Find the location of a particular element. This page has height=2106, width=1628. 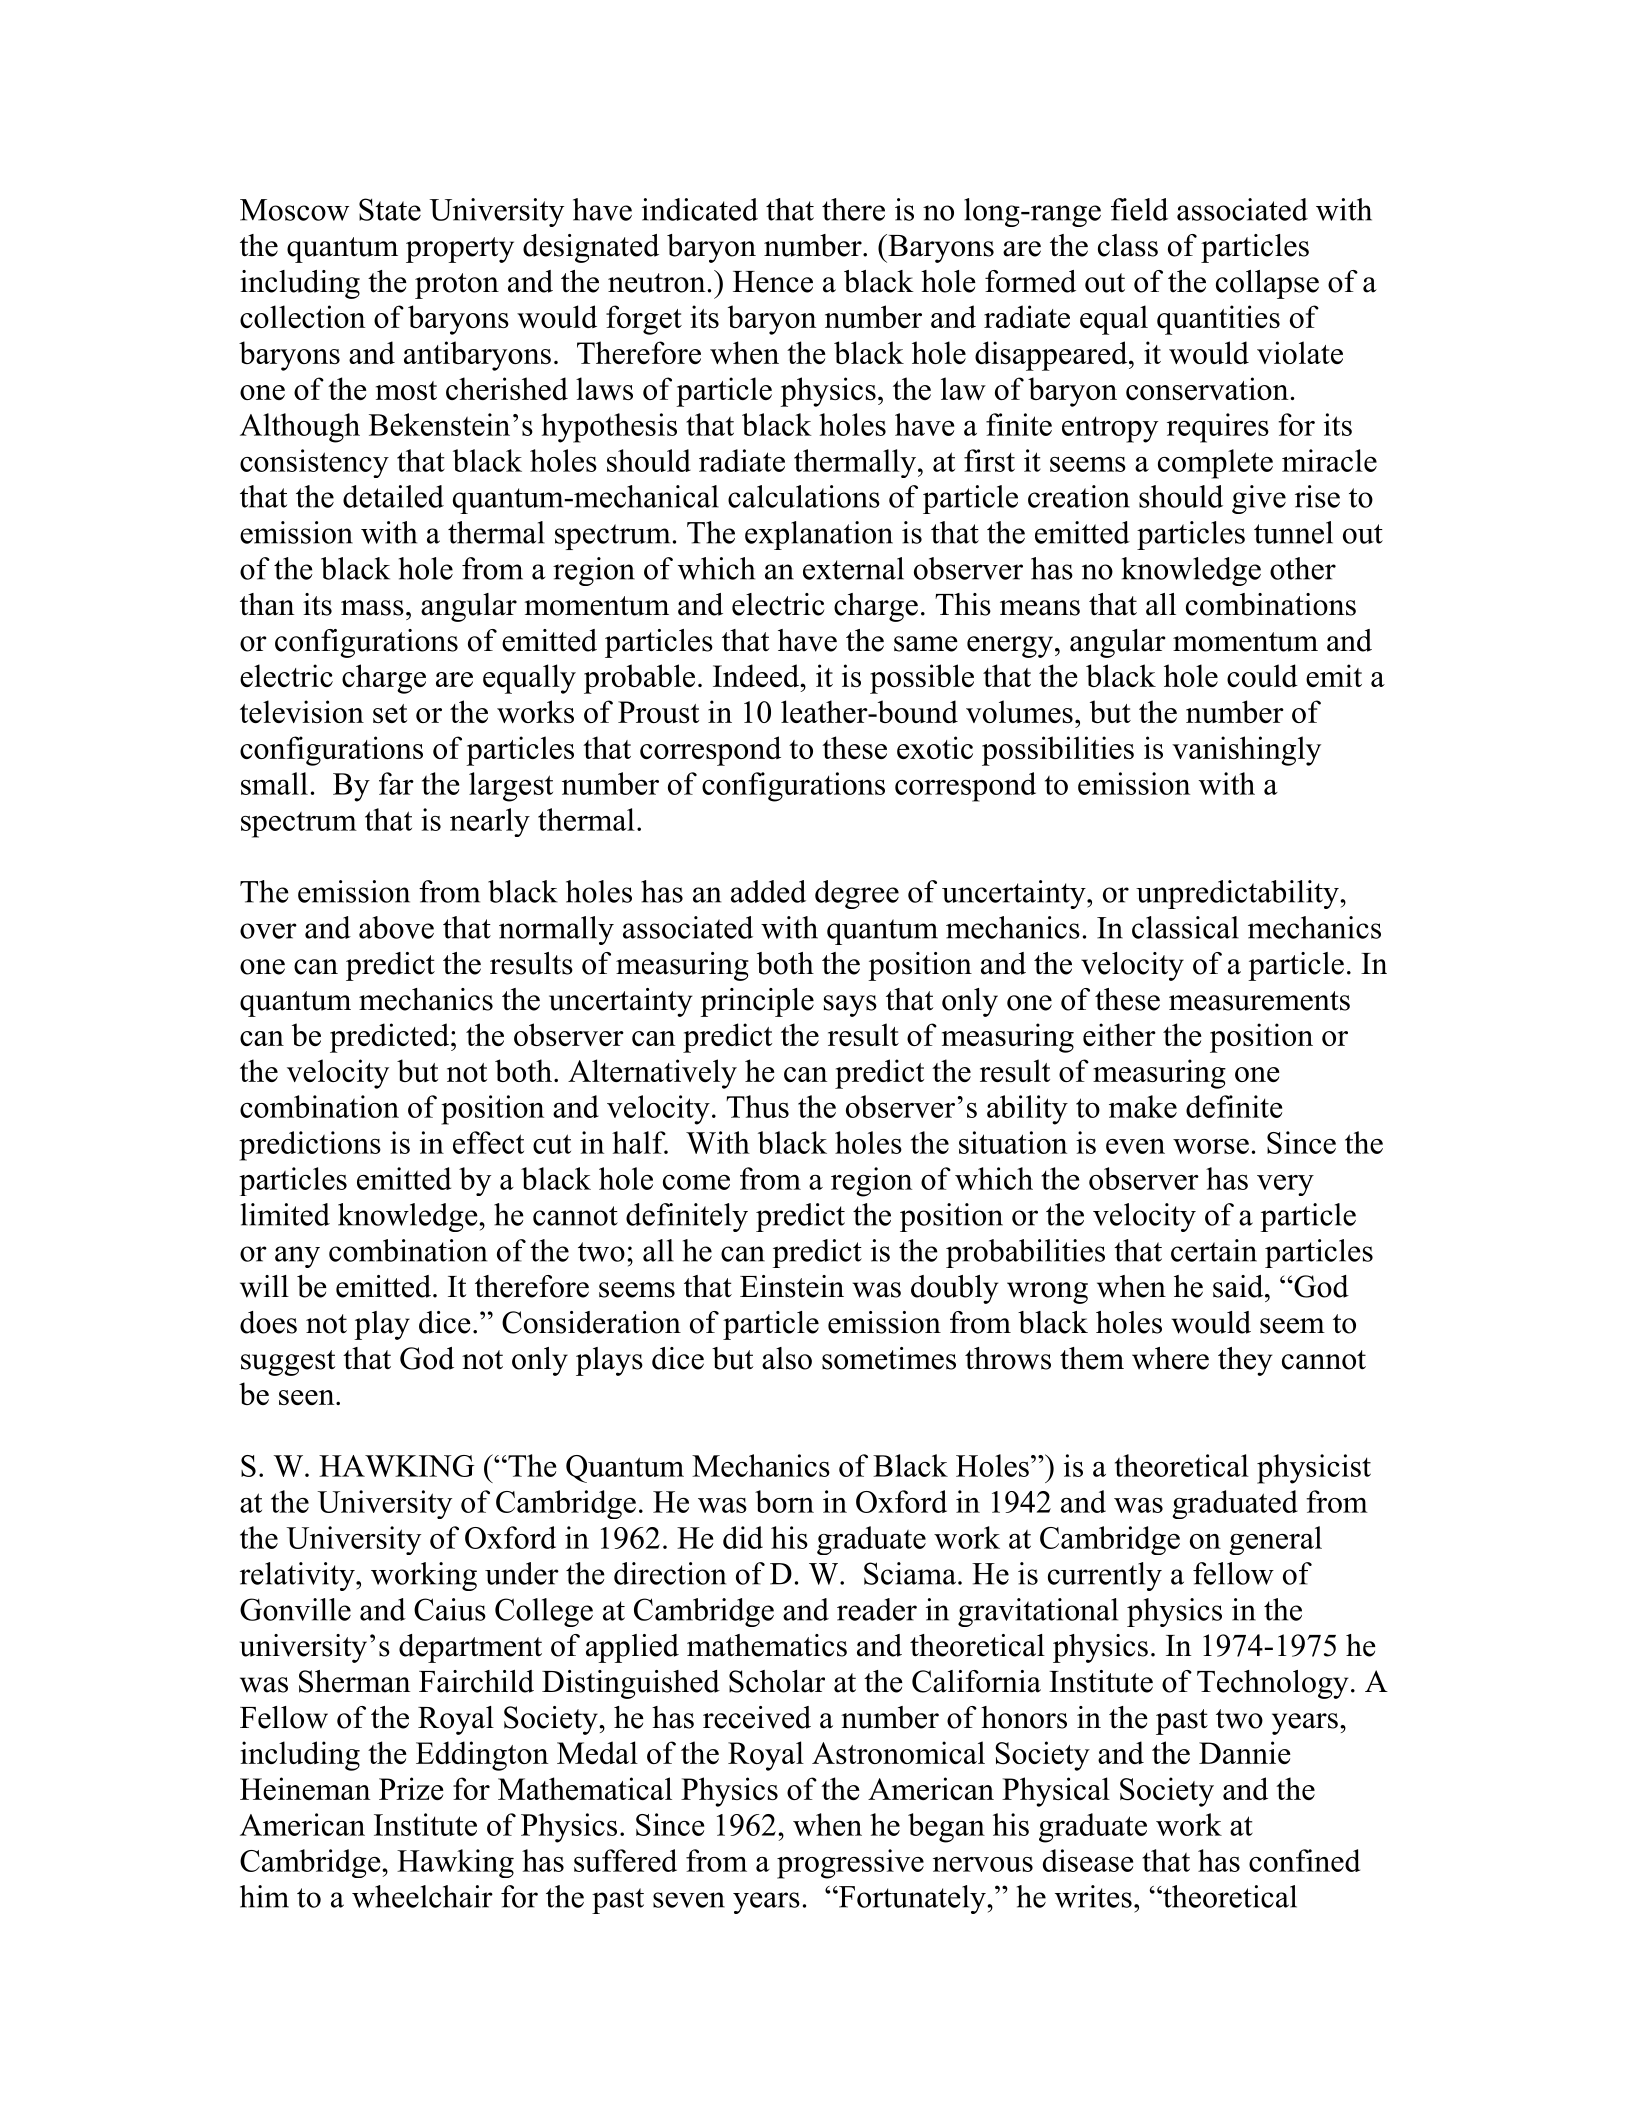

wheelchair is located at coordinates (422, 1896).
